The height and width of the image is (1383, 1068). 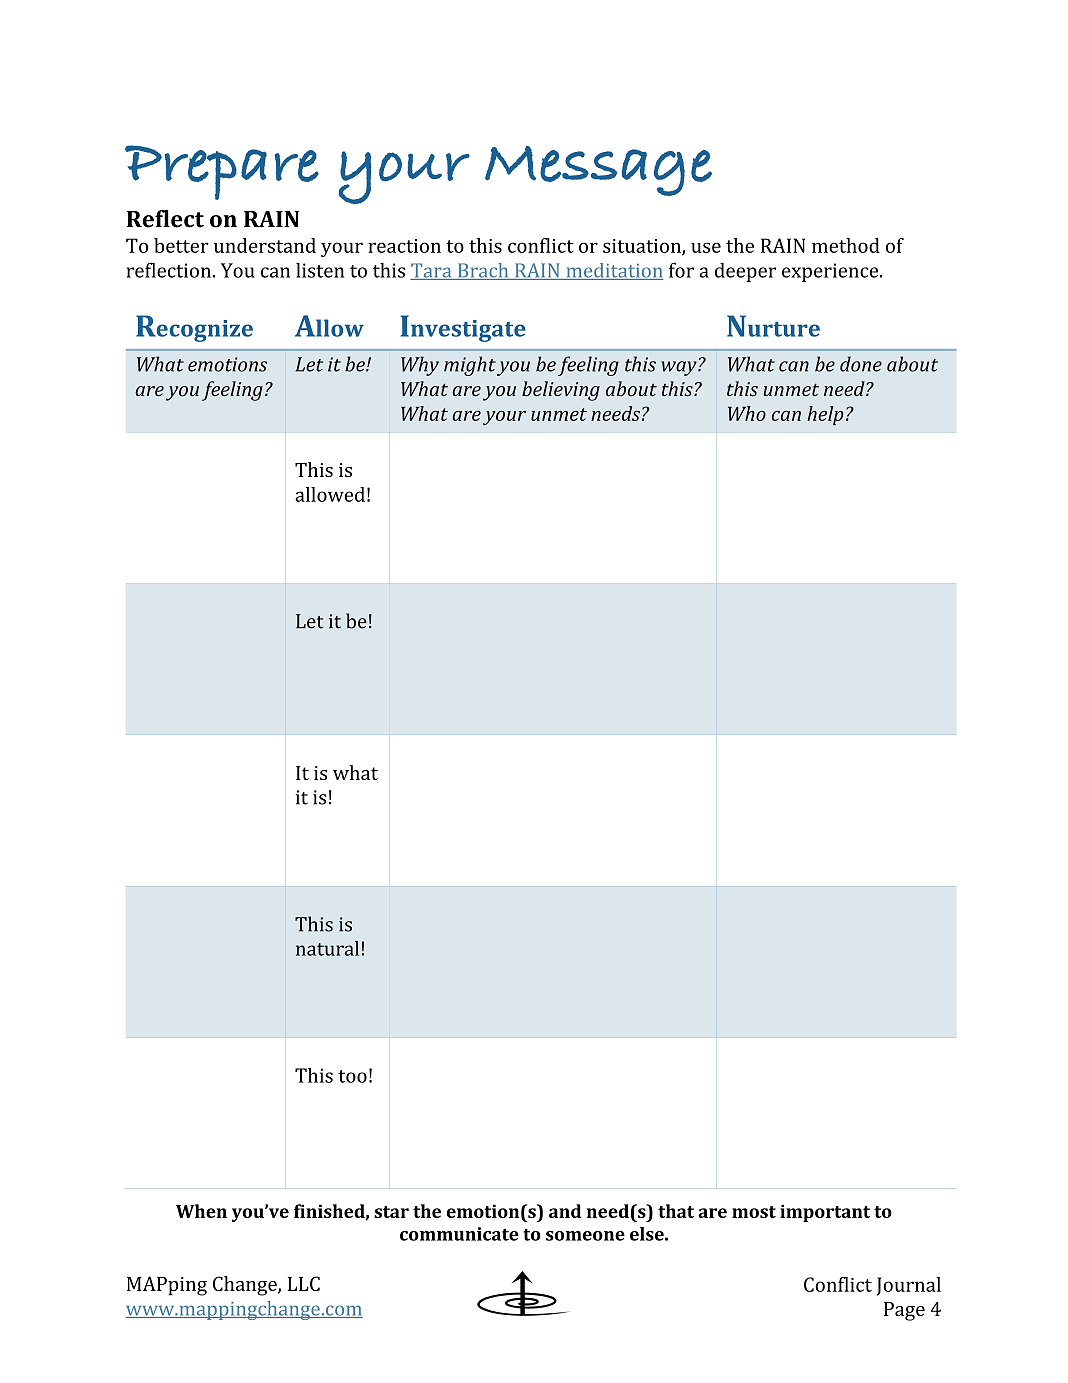 What do you see at coordinates (861, 364) in the image?
I see `done` at bounding box center [861, 364].
